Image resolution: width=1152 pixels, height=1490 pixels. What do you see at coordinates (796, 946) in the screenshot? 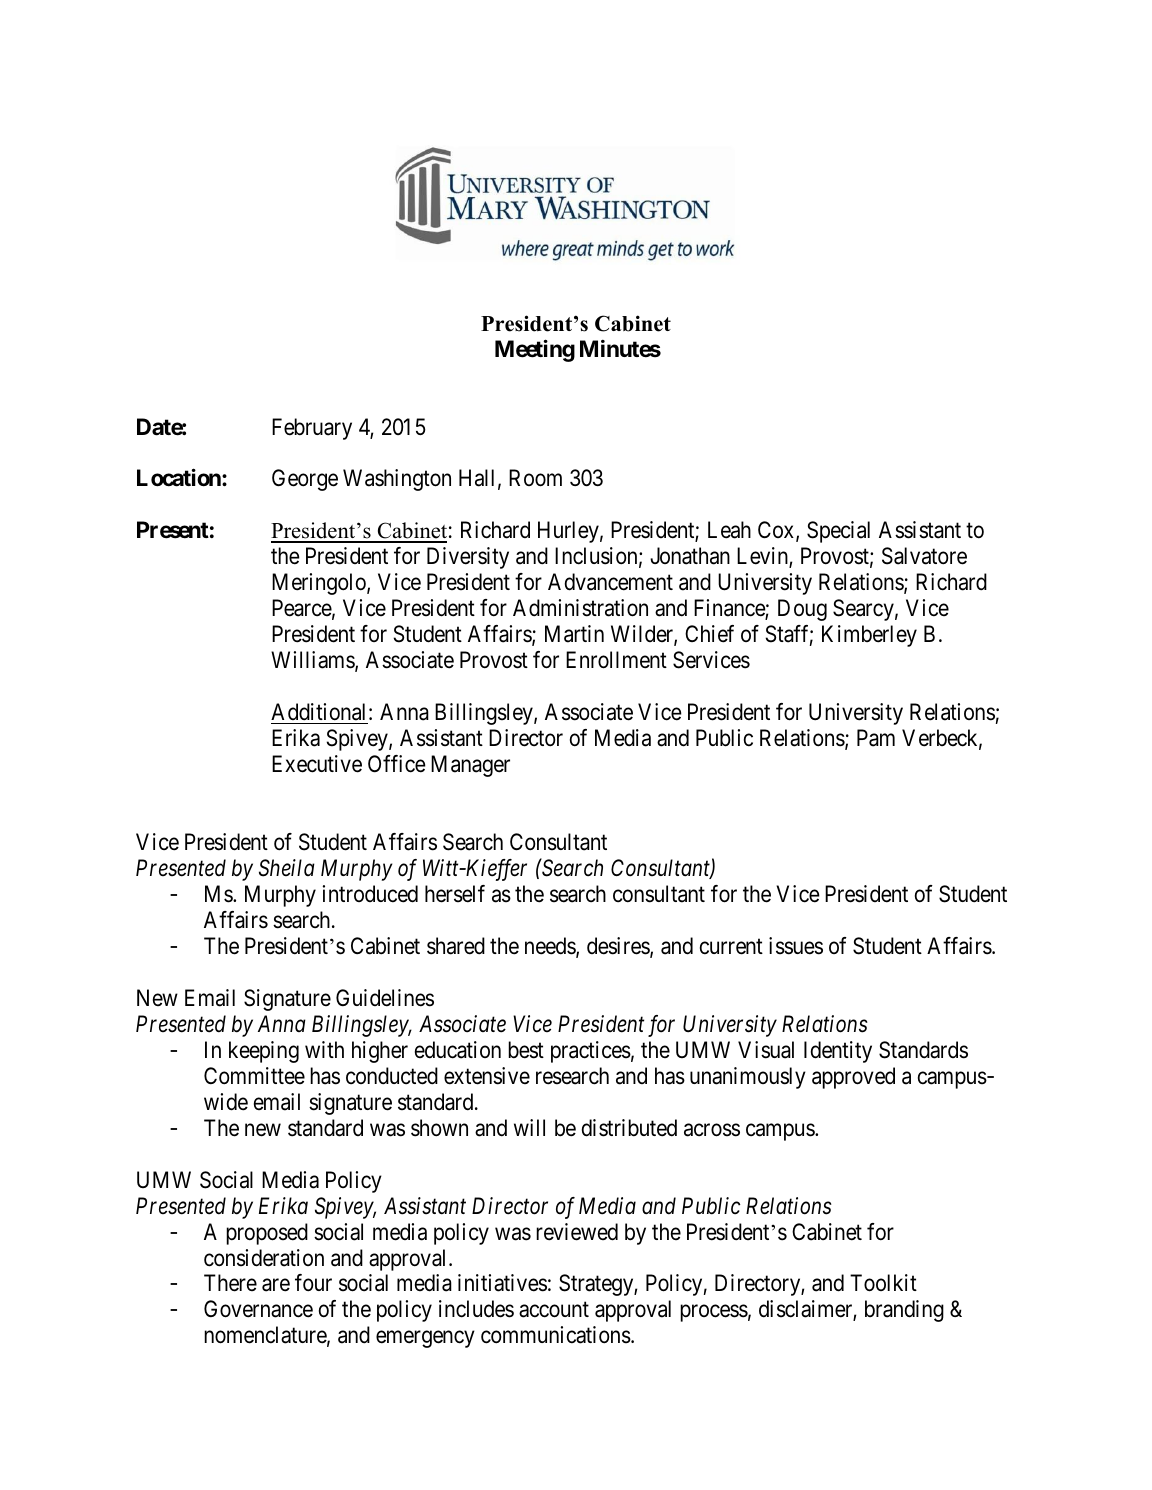
I see `issues` at bounding box center [796, 946].
